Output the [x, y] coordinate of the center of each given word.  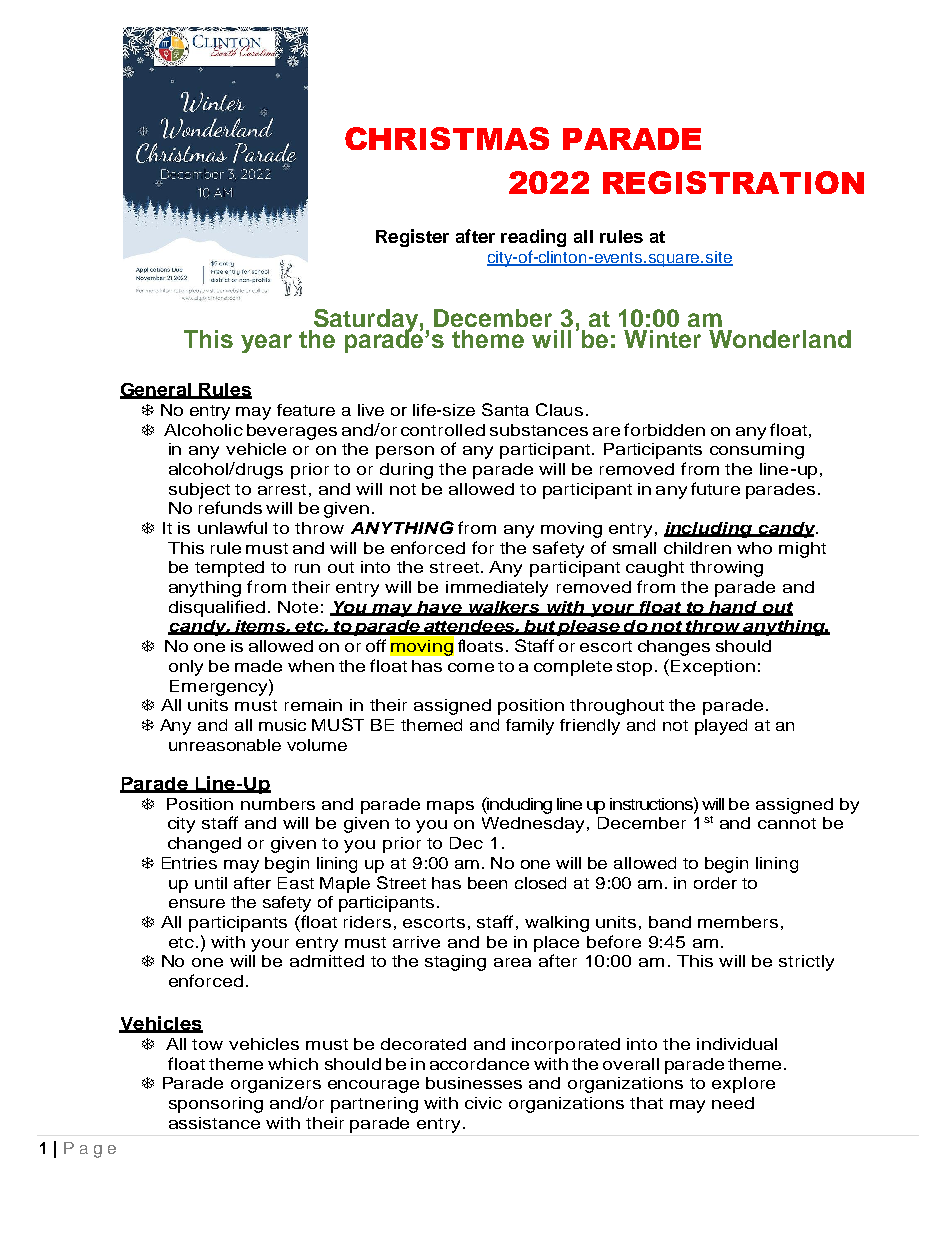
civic [483, 1103]
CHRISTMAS [447, 138]
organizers [276, 1085]
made [258, 666]
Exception [713, 668]
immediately [497, 589]
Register [412, 238]
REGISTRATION [733, 182]
